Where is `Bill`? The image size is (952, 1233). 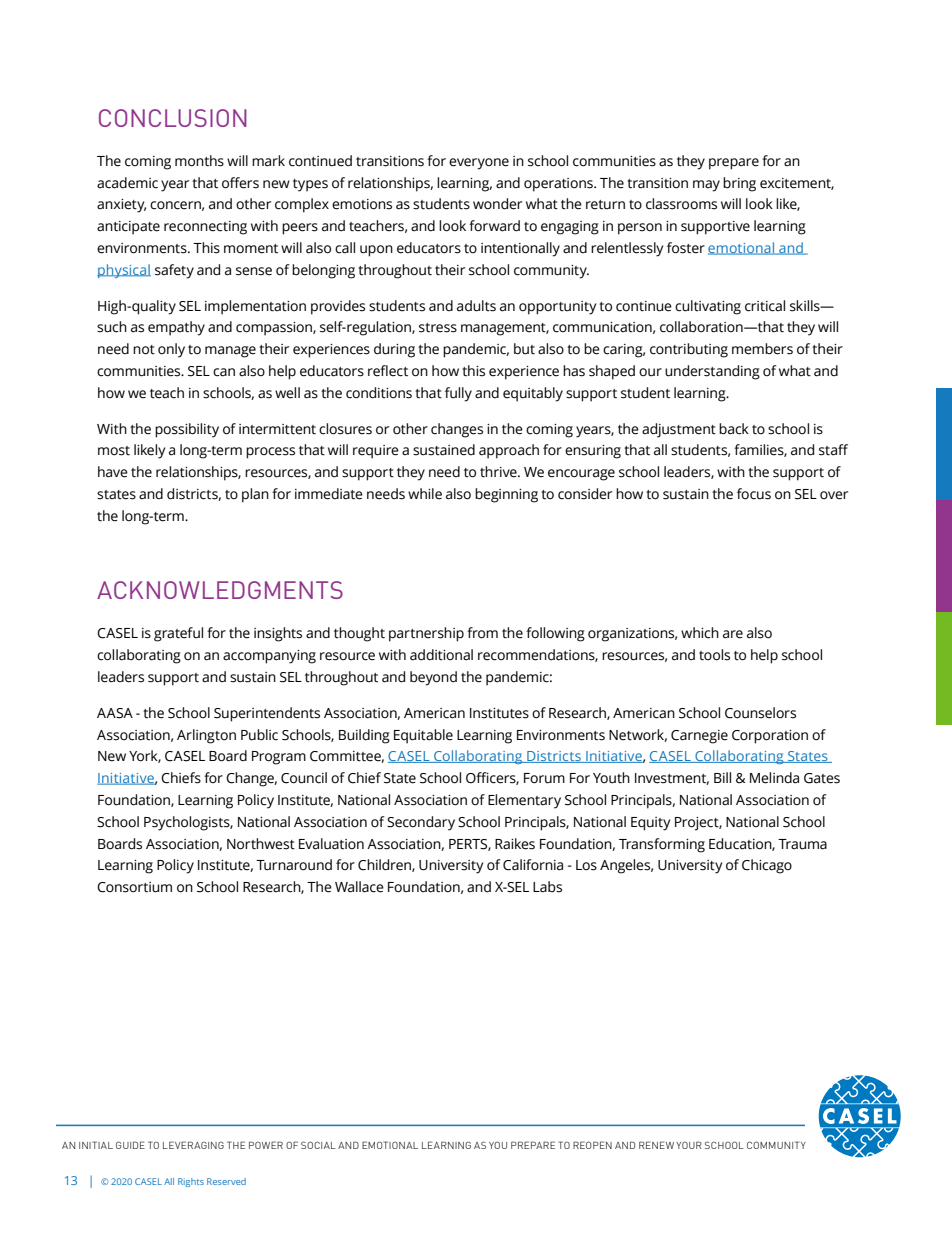 Bill is located at coordinates (722, 777).
